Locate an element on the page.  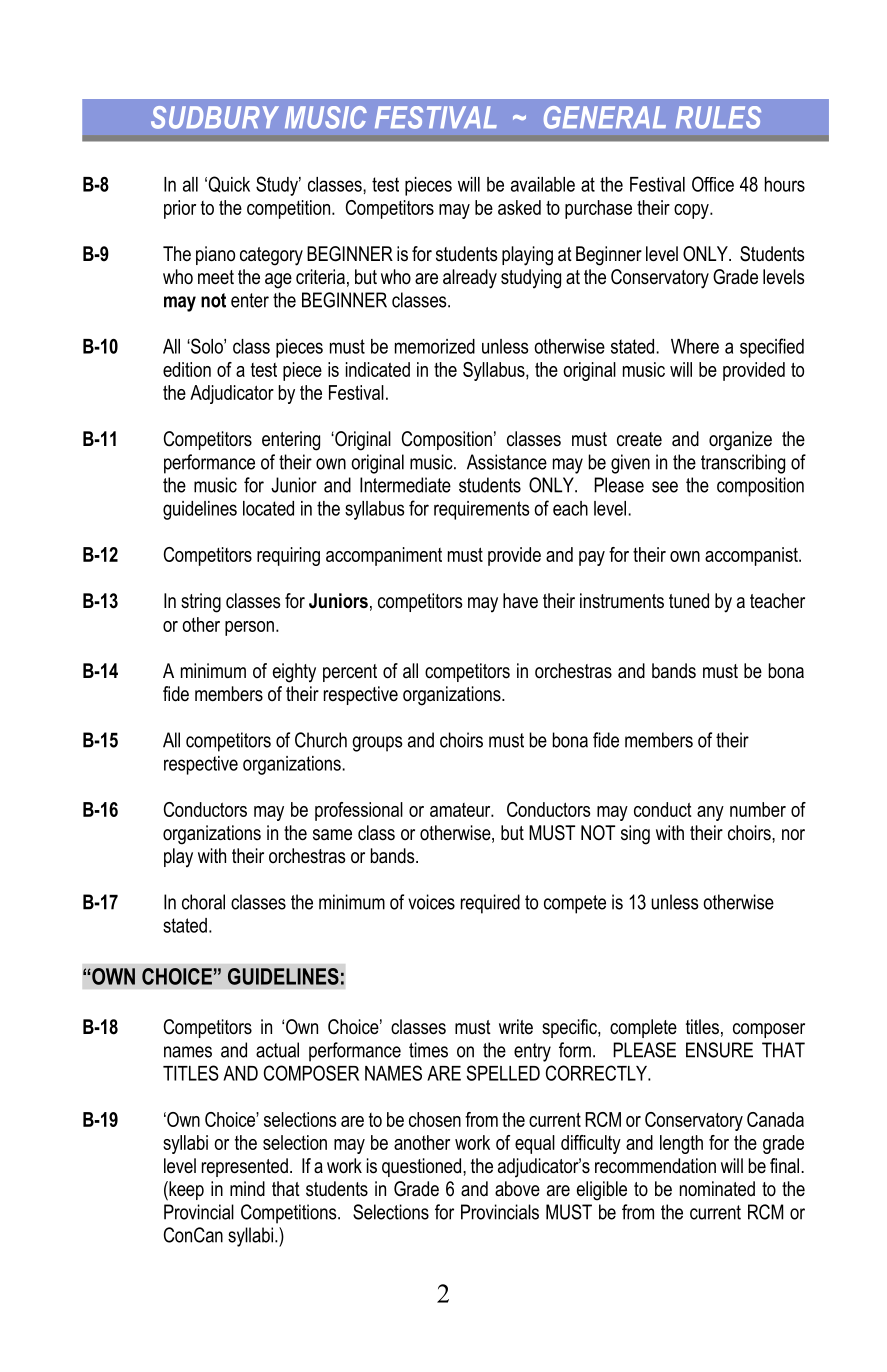
available is located at coordinates (543, 184).
